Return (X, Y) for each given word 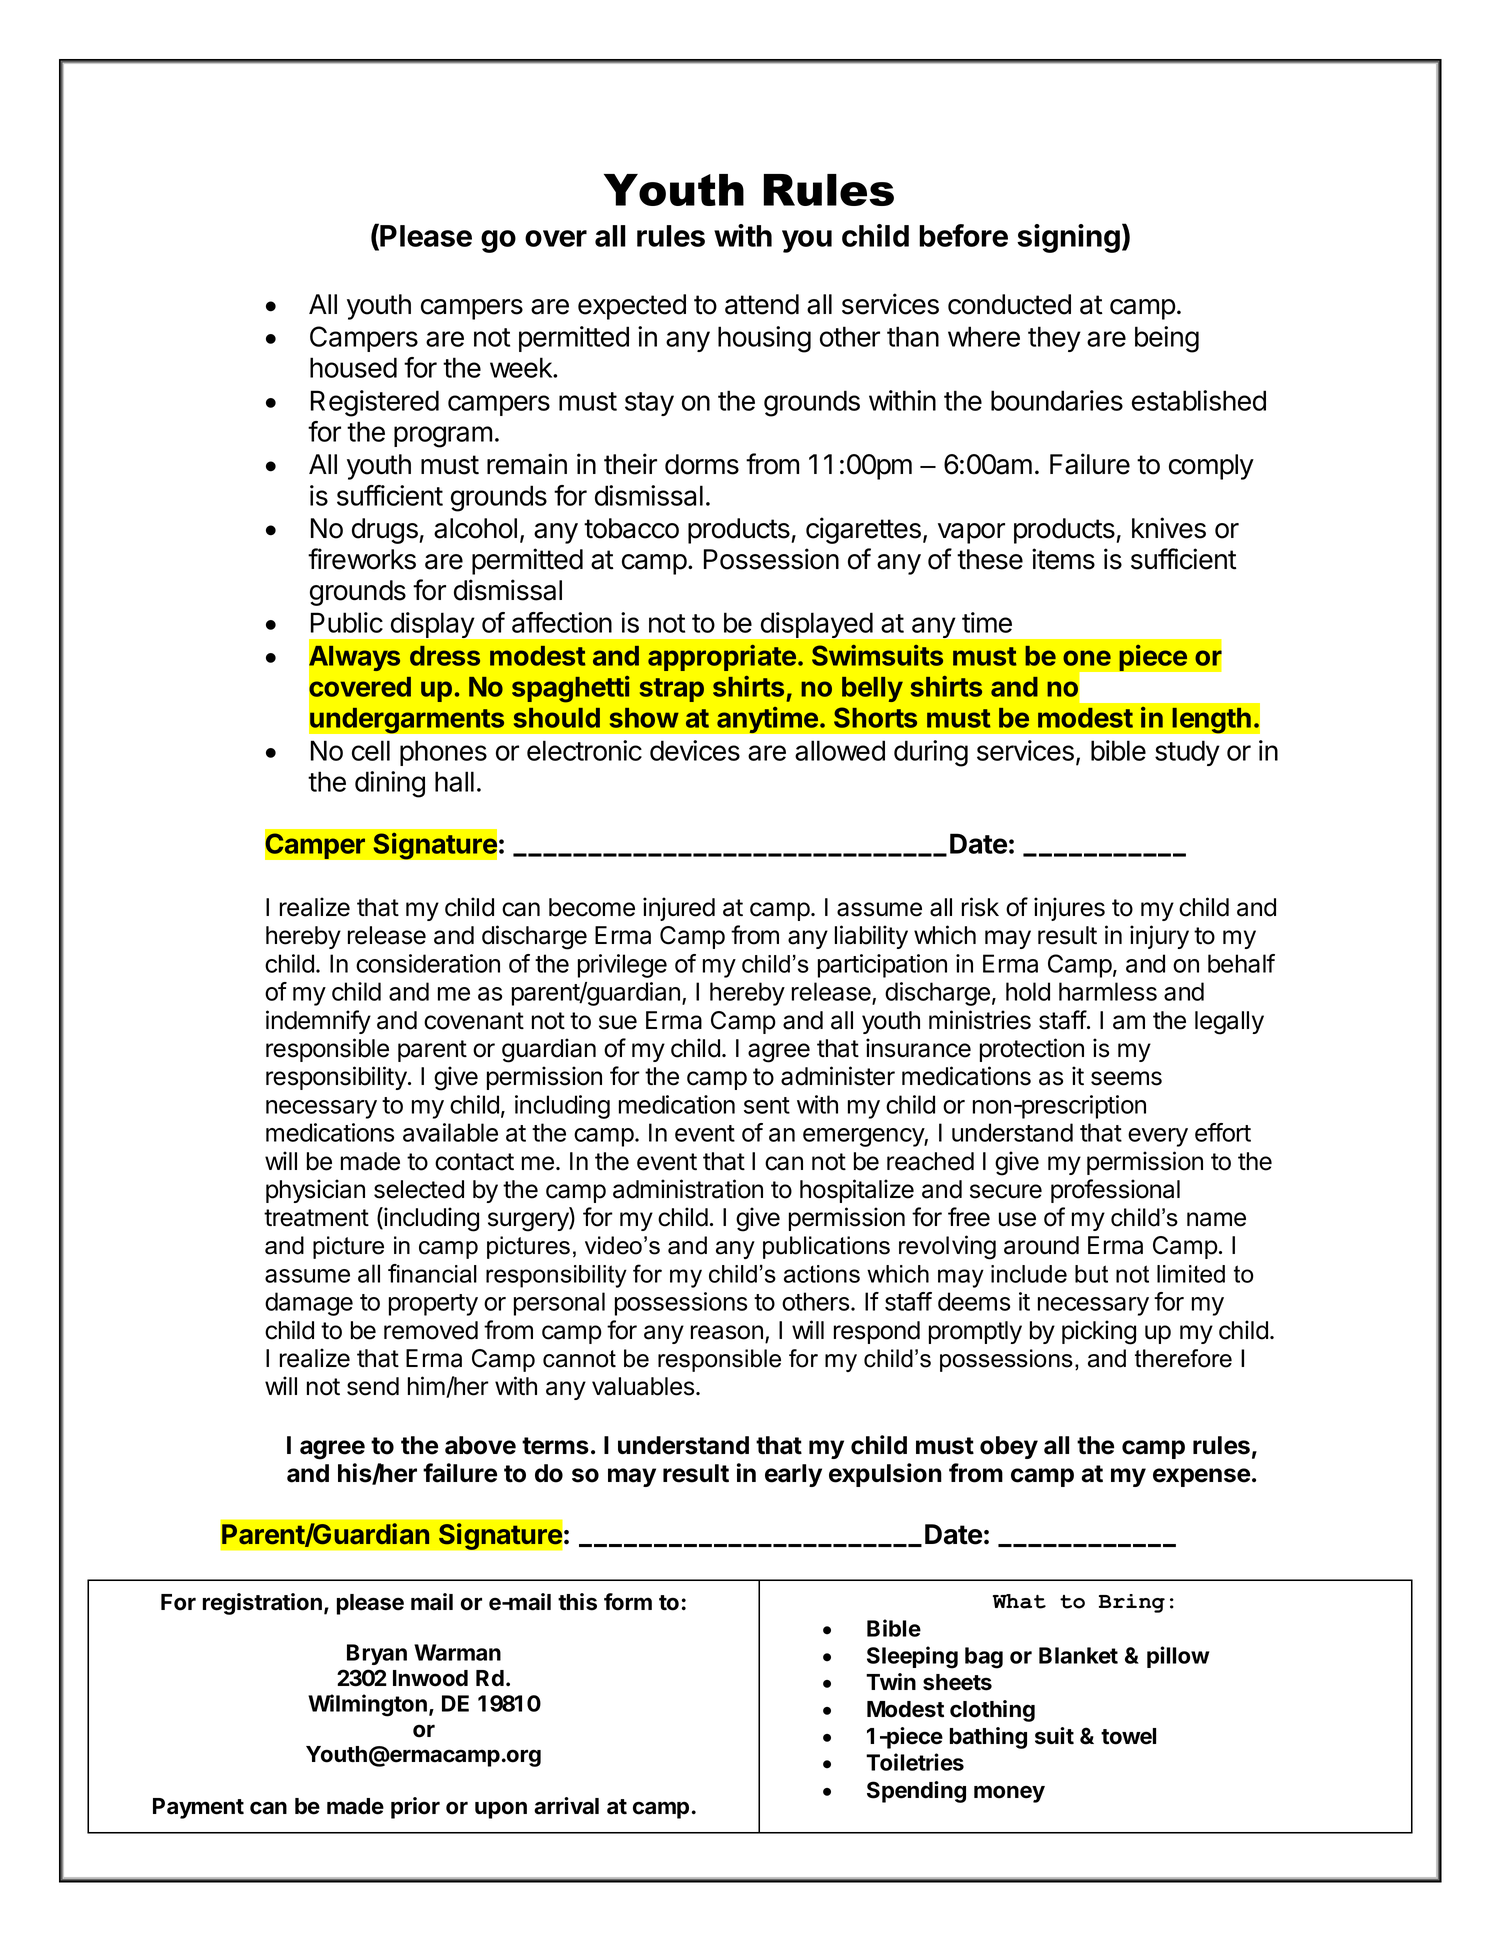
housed (353, 367)
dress (445, 656)
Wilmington (367, 1705)
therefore (1183, 1358)
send (373, 1386)
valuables (643, 1386)
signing (1068, 238)
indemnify (318, 1022)
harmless (1108, 991)
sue (618, 1022)
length (1211, 720)
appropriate (722, 658)
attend (762, 304)
